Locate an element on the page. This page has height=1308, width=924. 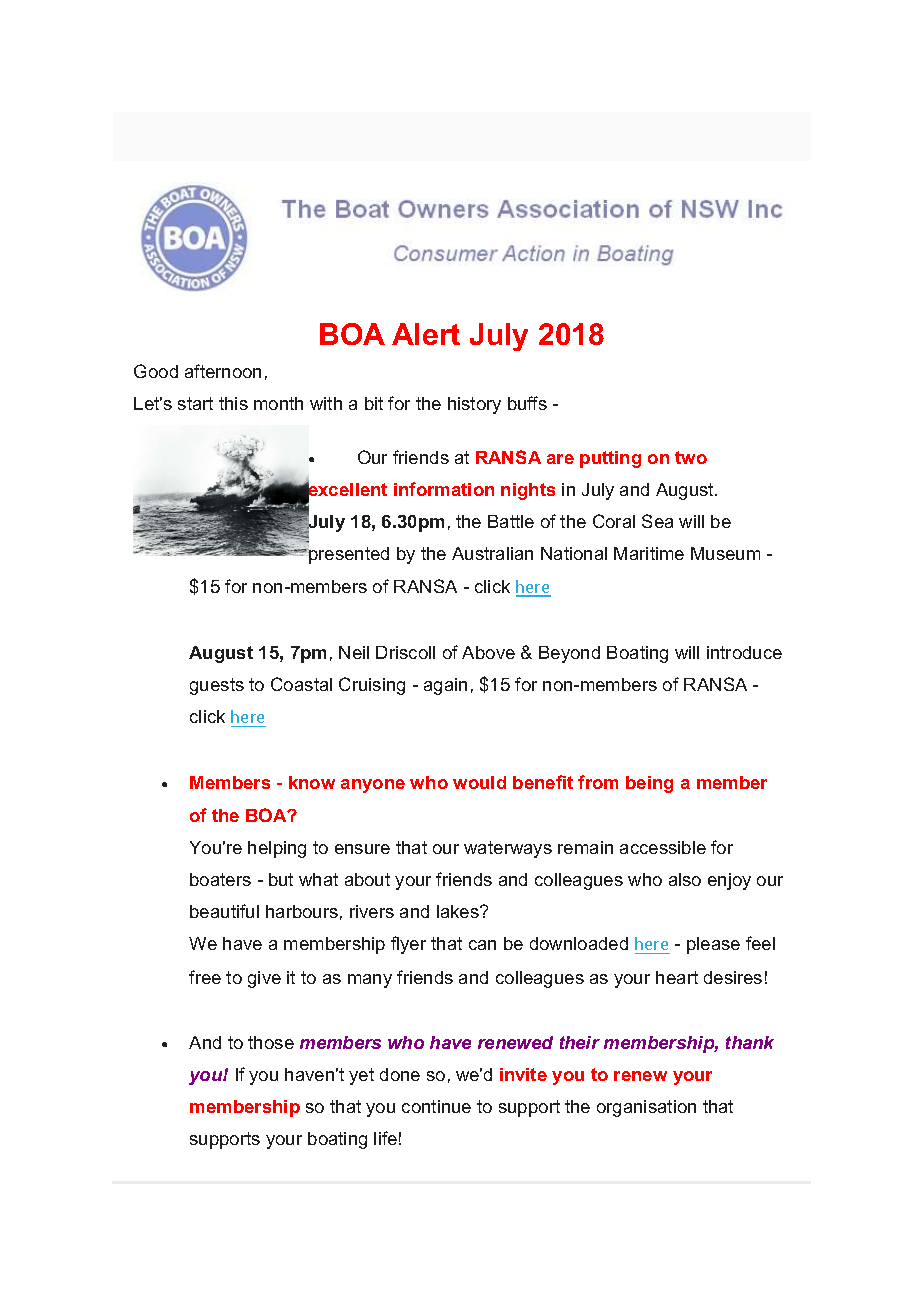
two is located at coordinates (691, 457).
